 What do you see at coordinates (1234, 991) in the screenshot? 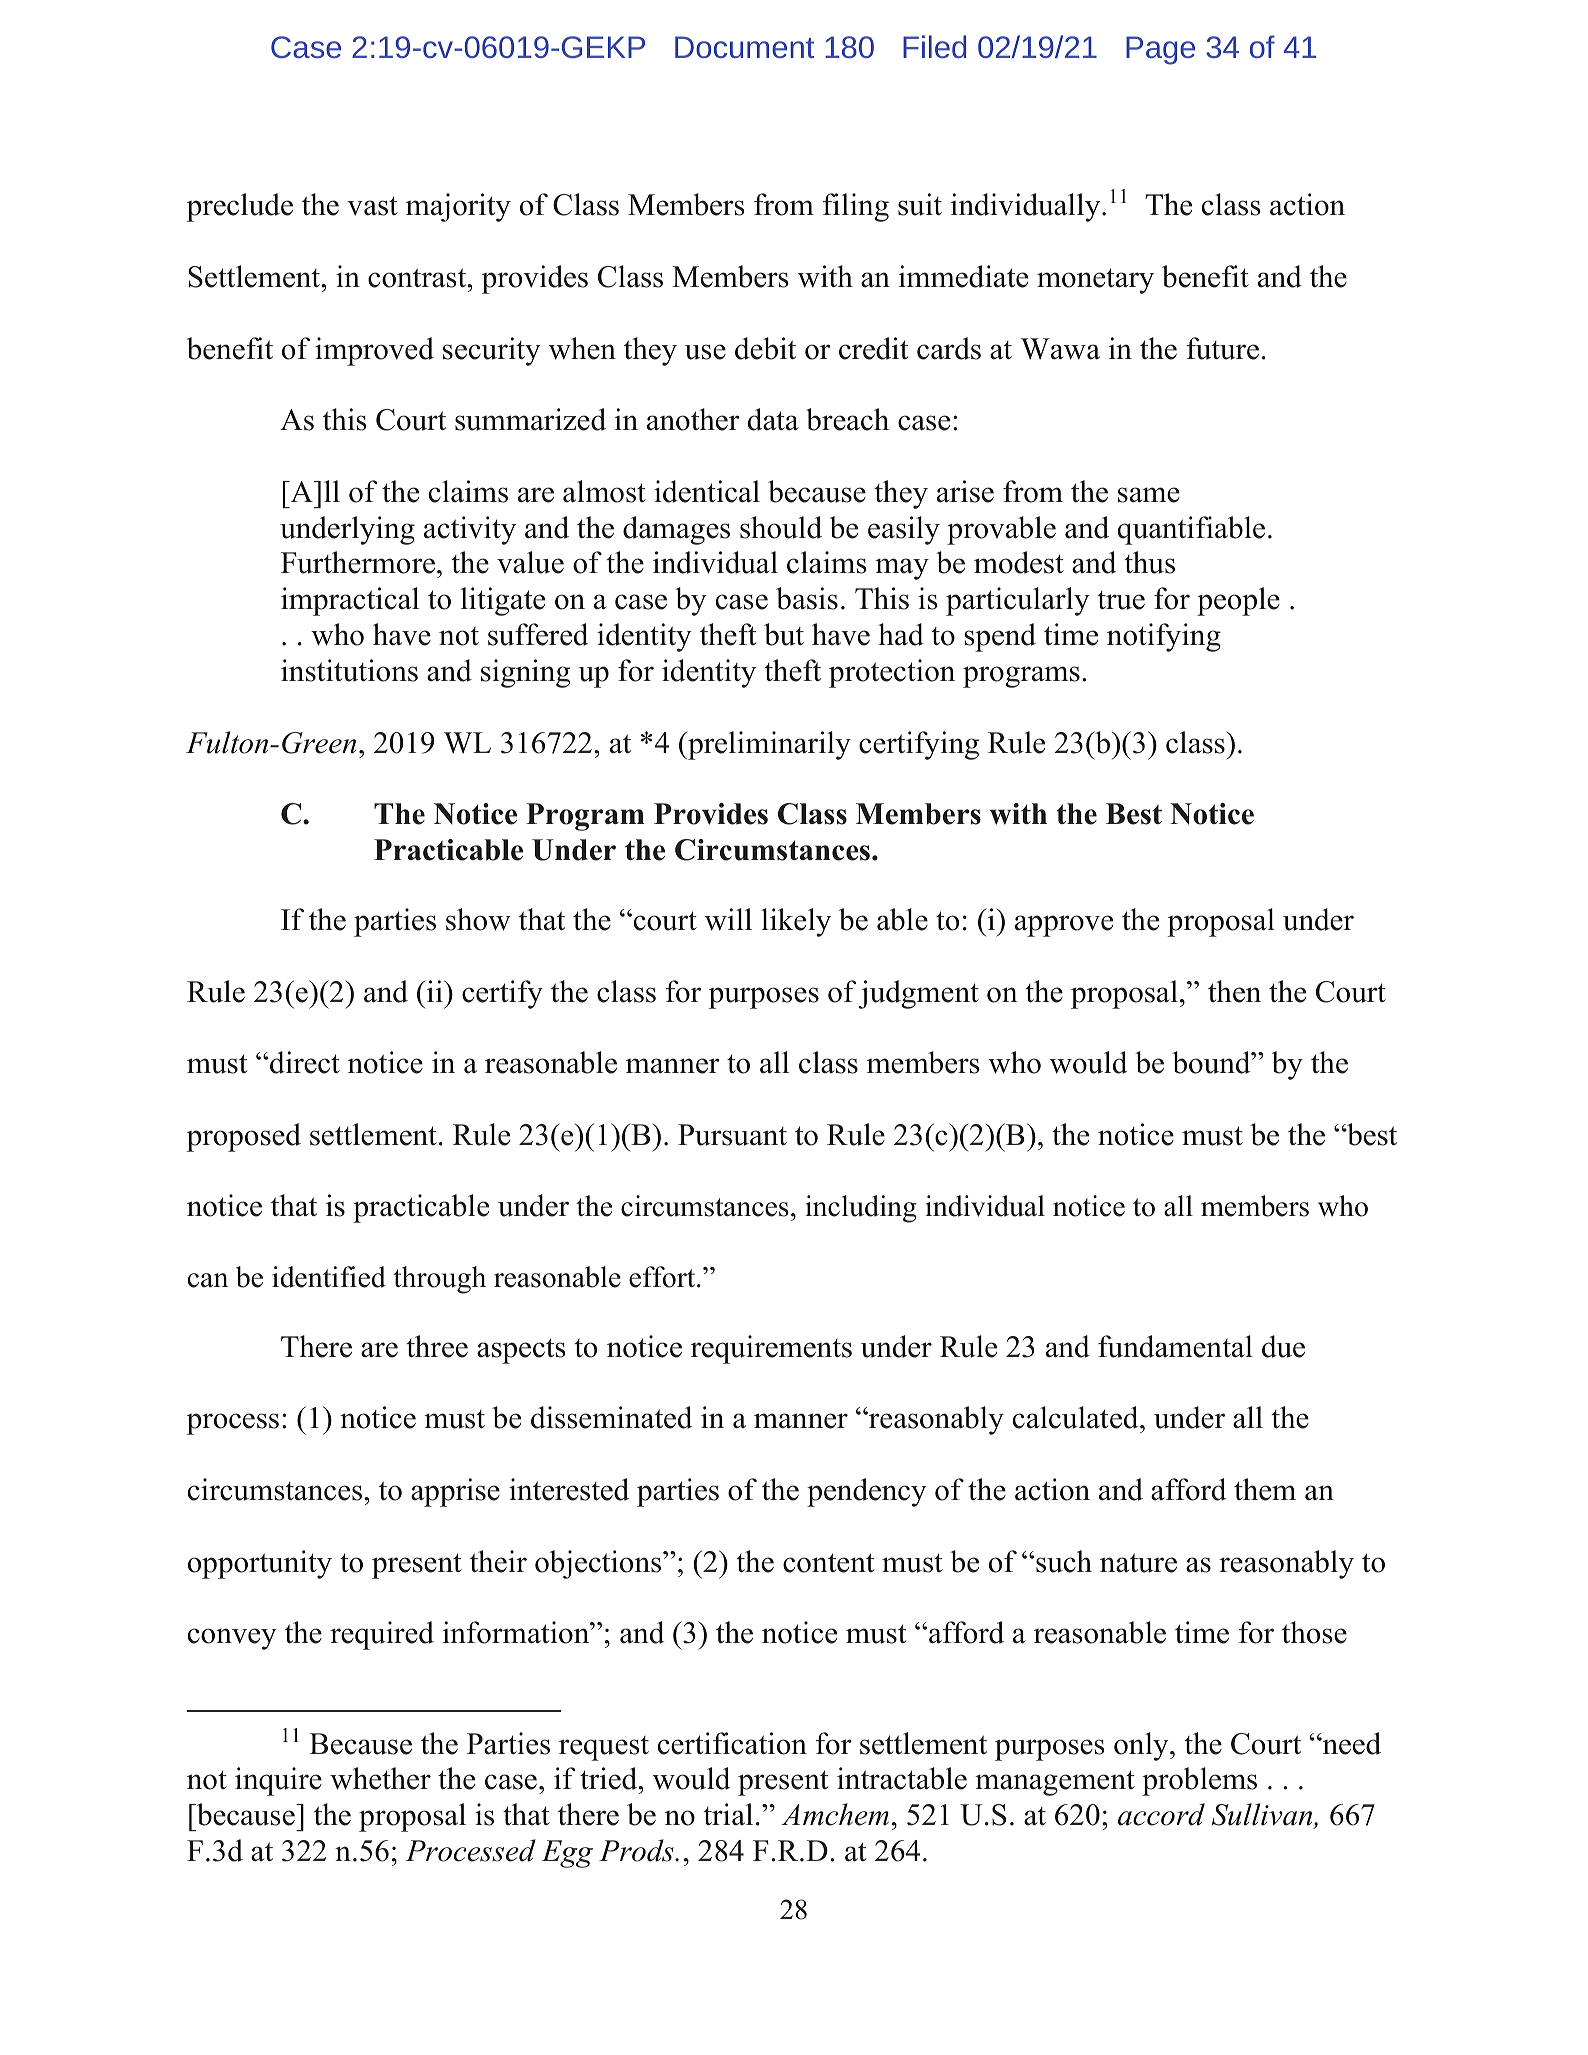
I see `then` at bounding box center [1234, 991].
